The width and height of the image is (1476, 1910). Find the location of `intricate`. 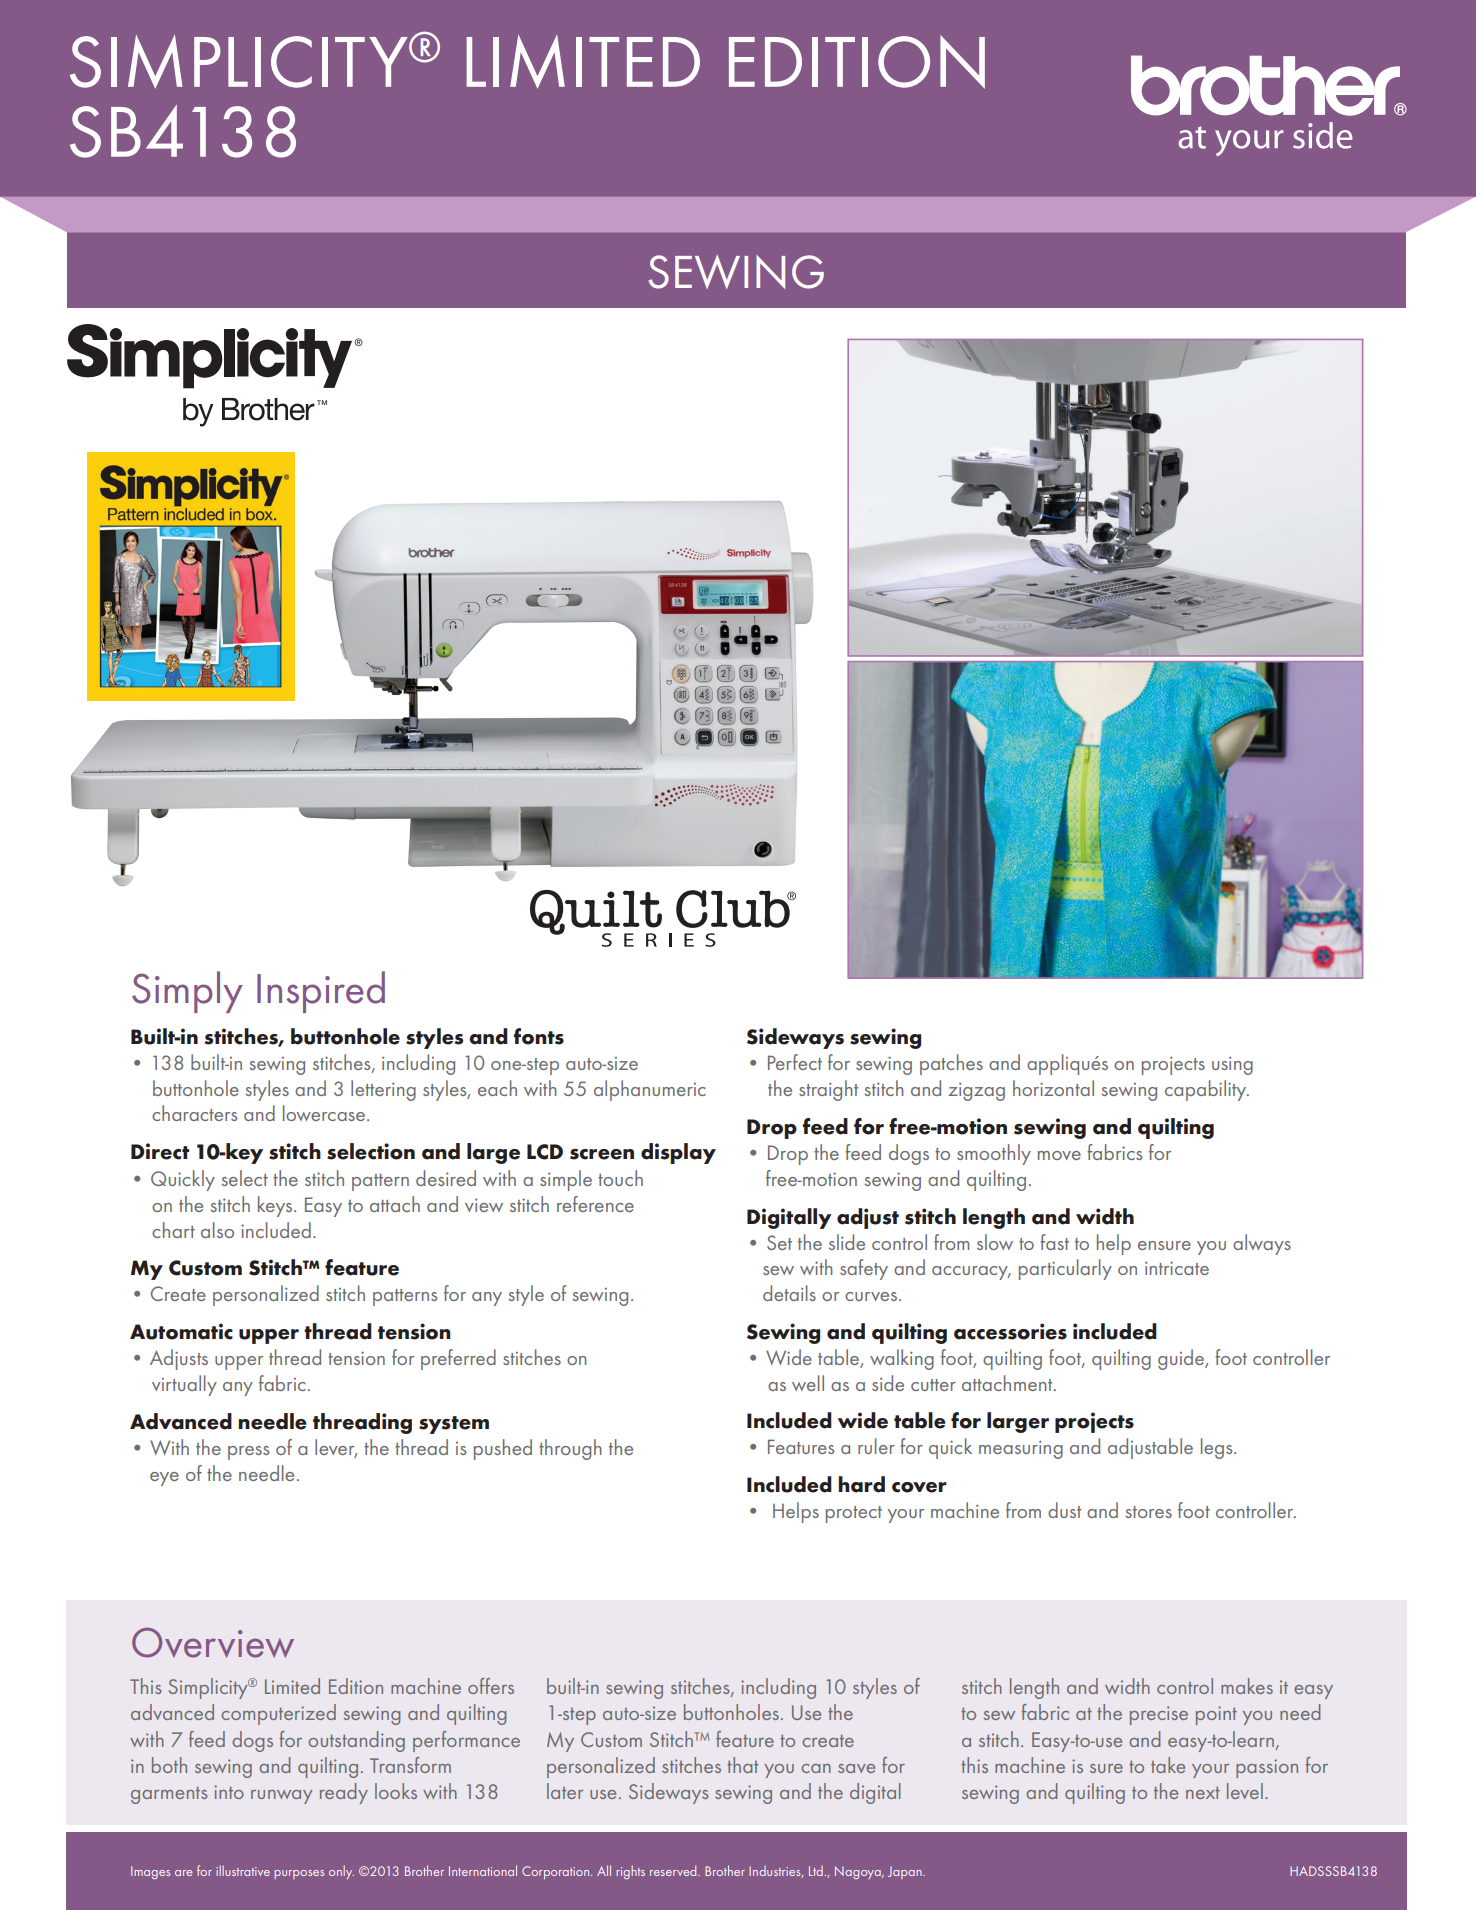

intricate is located at coordinates (1177, 1268).
